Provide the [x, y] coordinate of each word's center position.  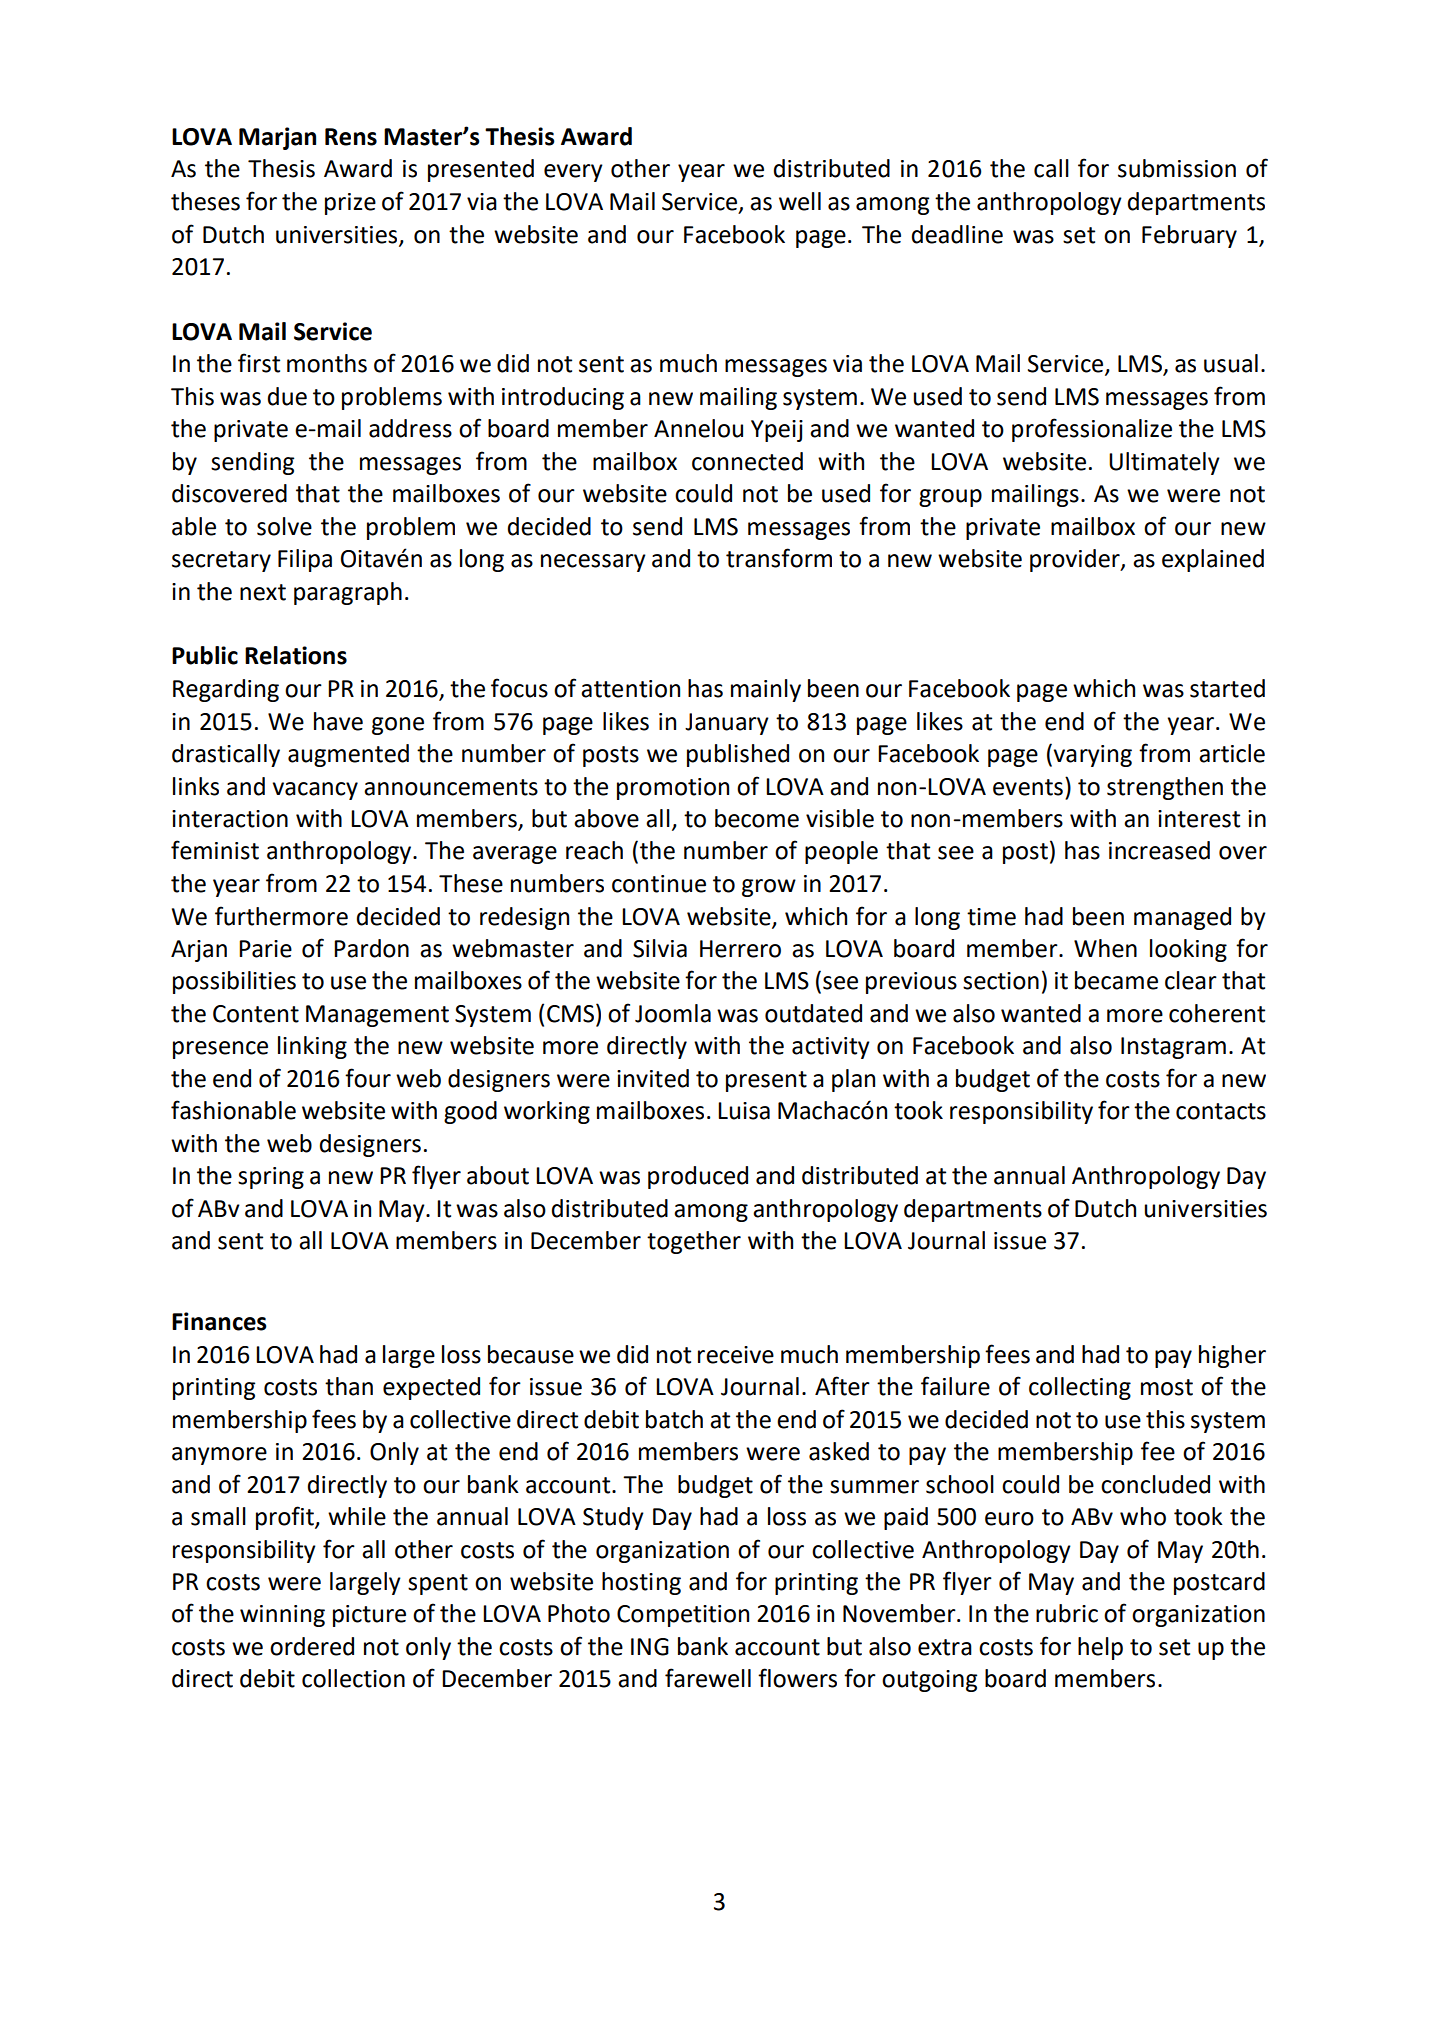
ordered [312, 1646]
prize [350, 204]
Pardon [371, 948]
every [573, 173]
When [1105, 948]
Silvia [660, 948]
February [1189, 236]
